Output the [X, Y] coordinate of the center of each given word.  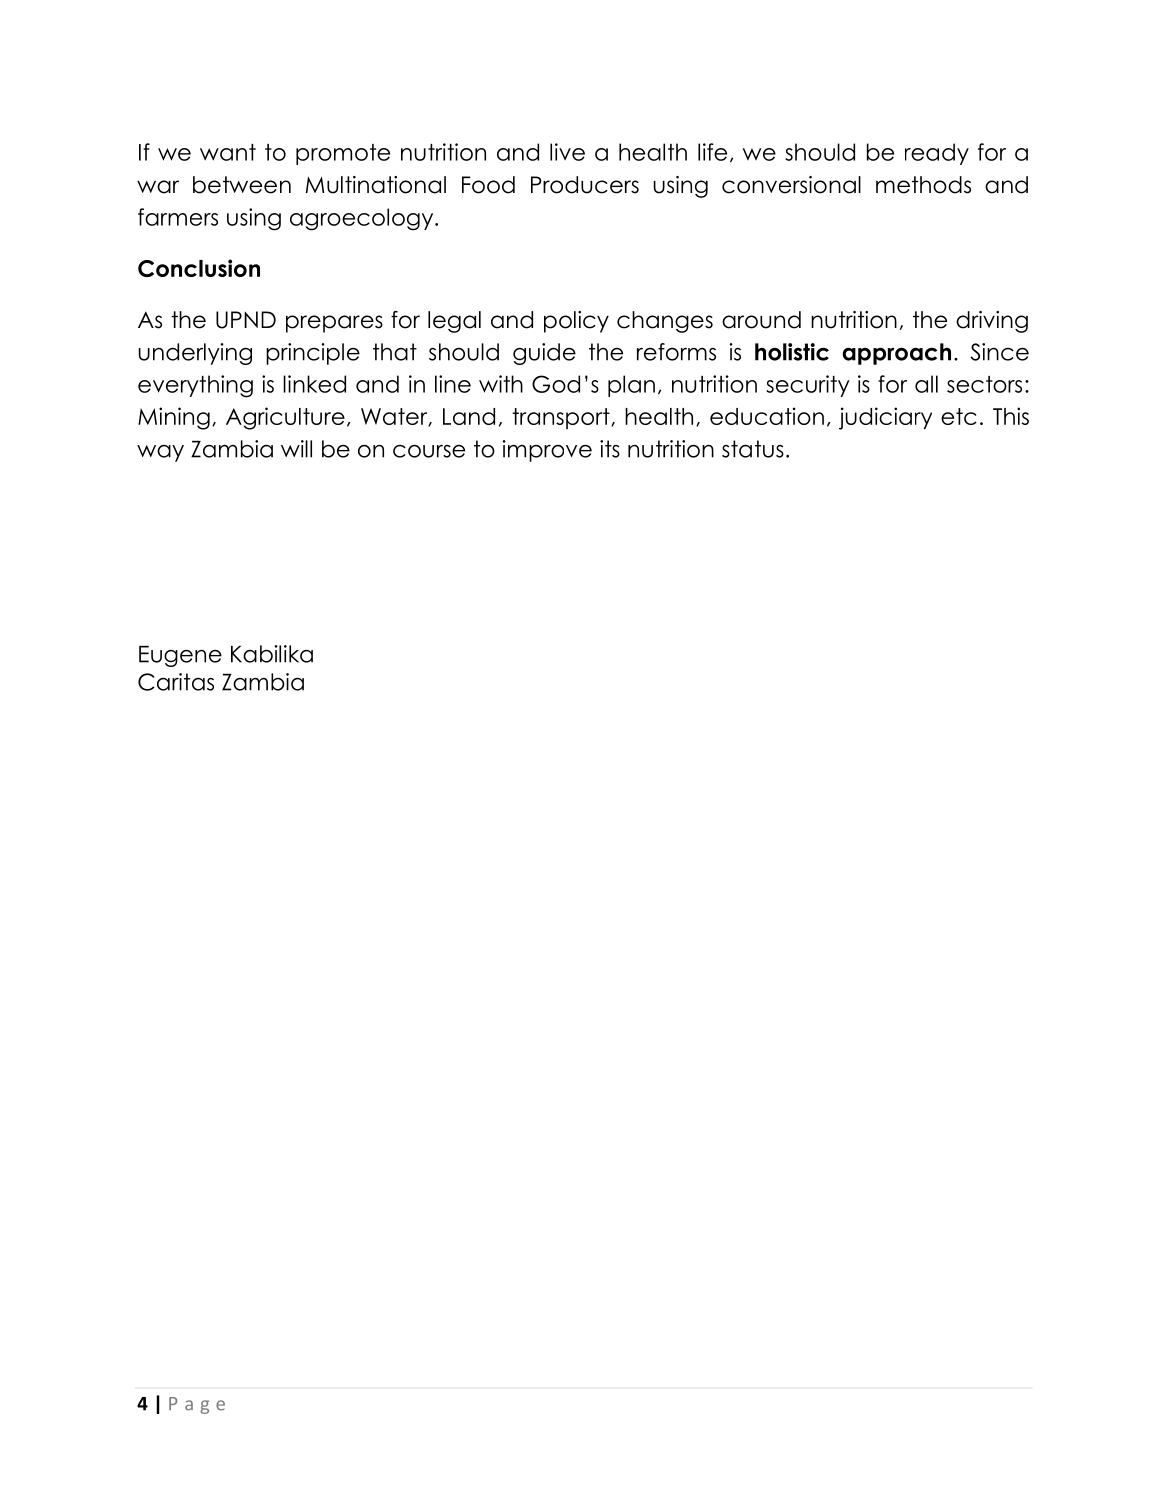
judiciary [885, 418]
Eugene [180, 656]
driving [992, 322]
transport [562, 418]
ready [937, 154]
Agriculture [285, 418]
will [296, 449]
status [753, 449]
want [228, 152]
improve [547, 451]
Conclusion [199, 268]
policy [576, 322]
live [567, 152]
